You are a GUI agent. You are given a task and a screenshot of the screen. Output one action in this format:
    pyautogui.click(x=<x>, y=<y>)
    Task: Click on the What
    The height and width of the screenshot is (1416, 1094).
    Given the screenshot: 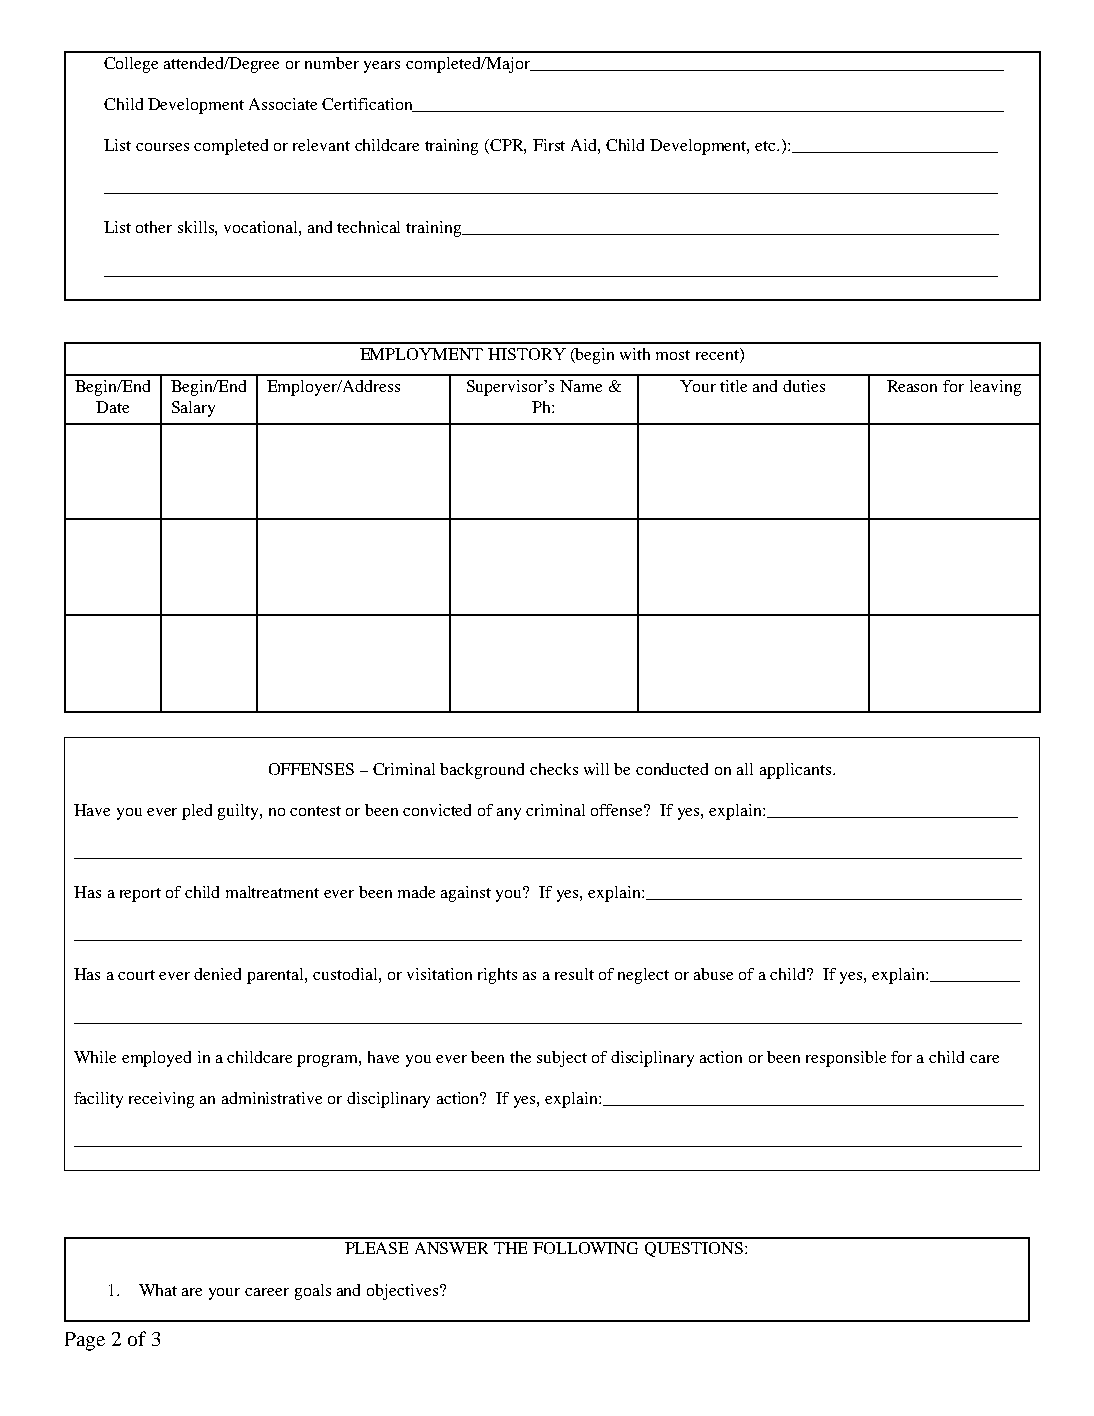 What is the action you would take?
    pyautogui.click(x=158, y=1290)
